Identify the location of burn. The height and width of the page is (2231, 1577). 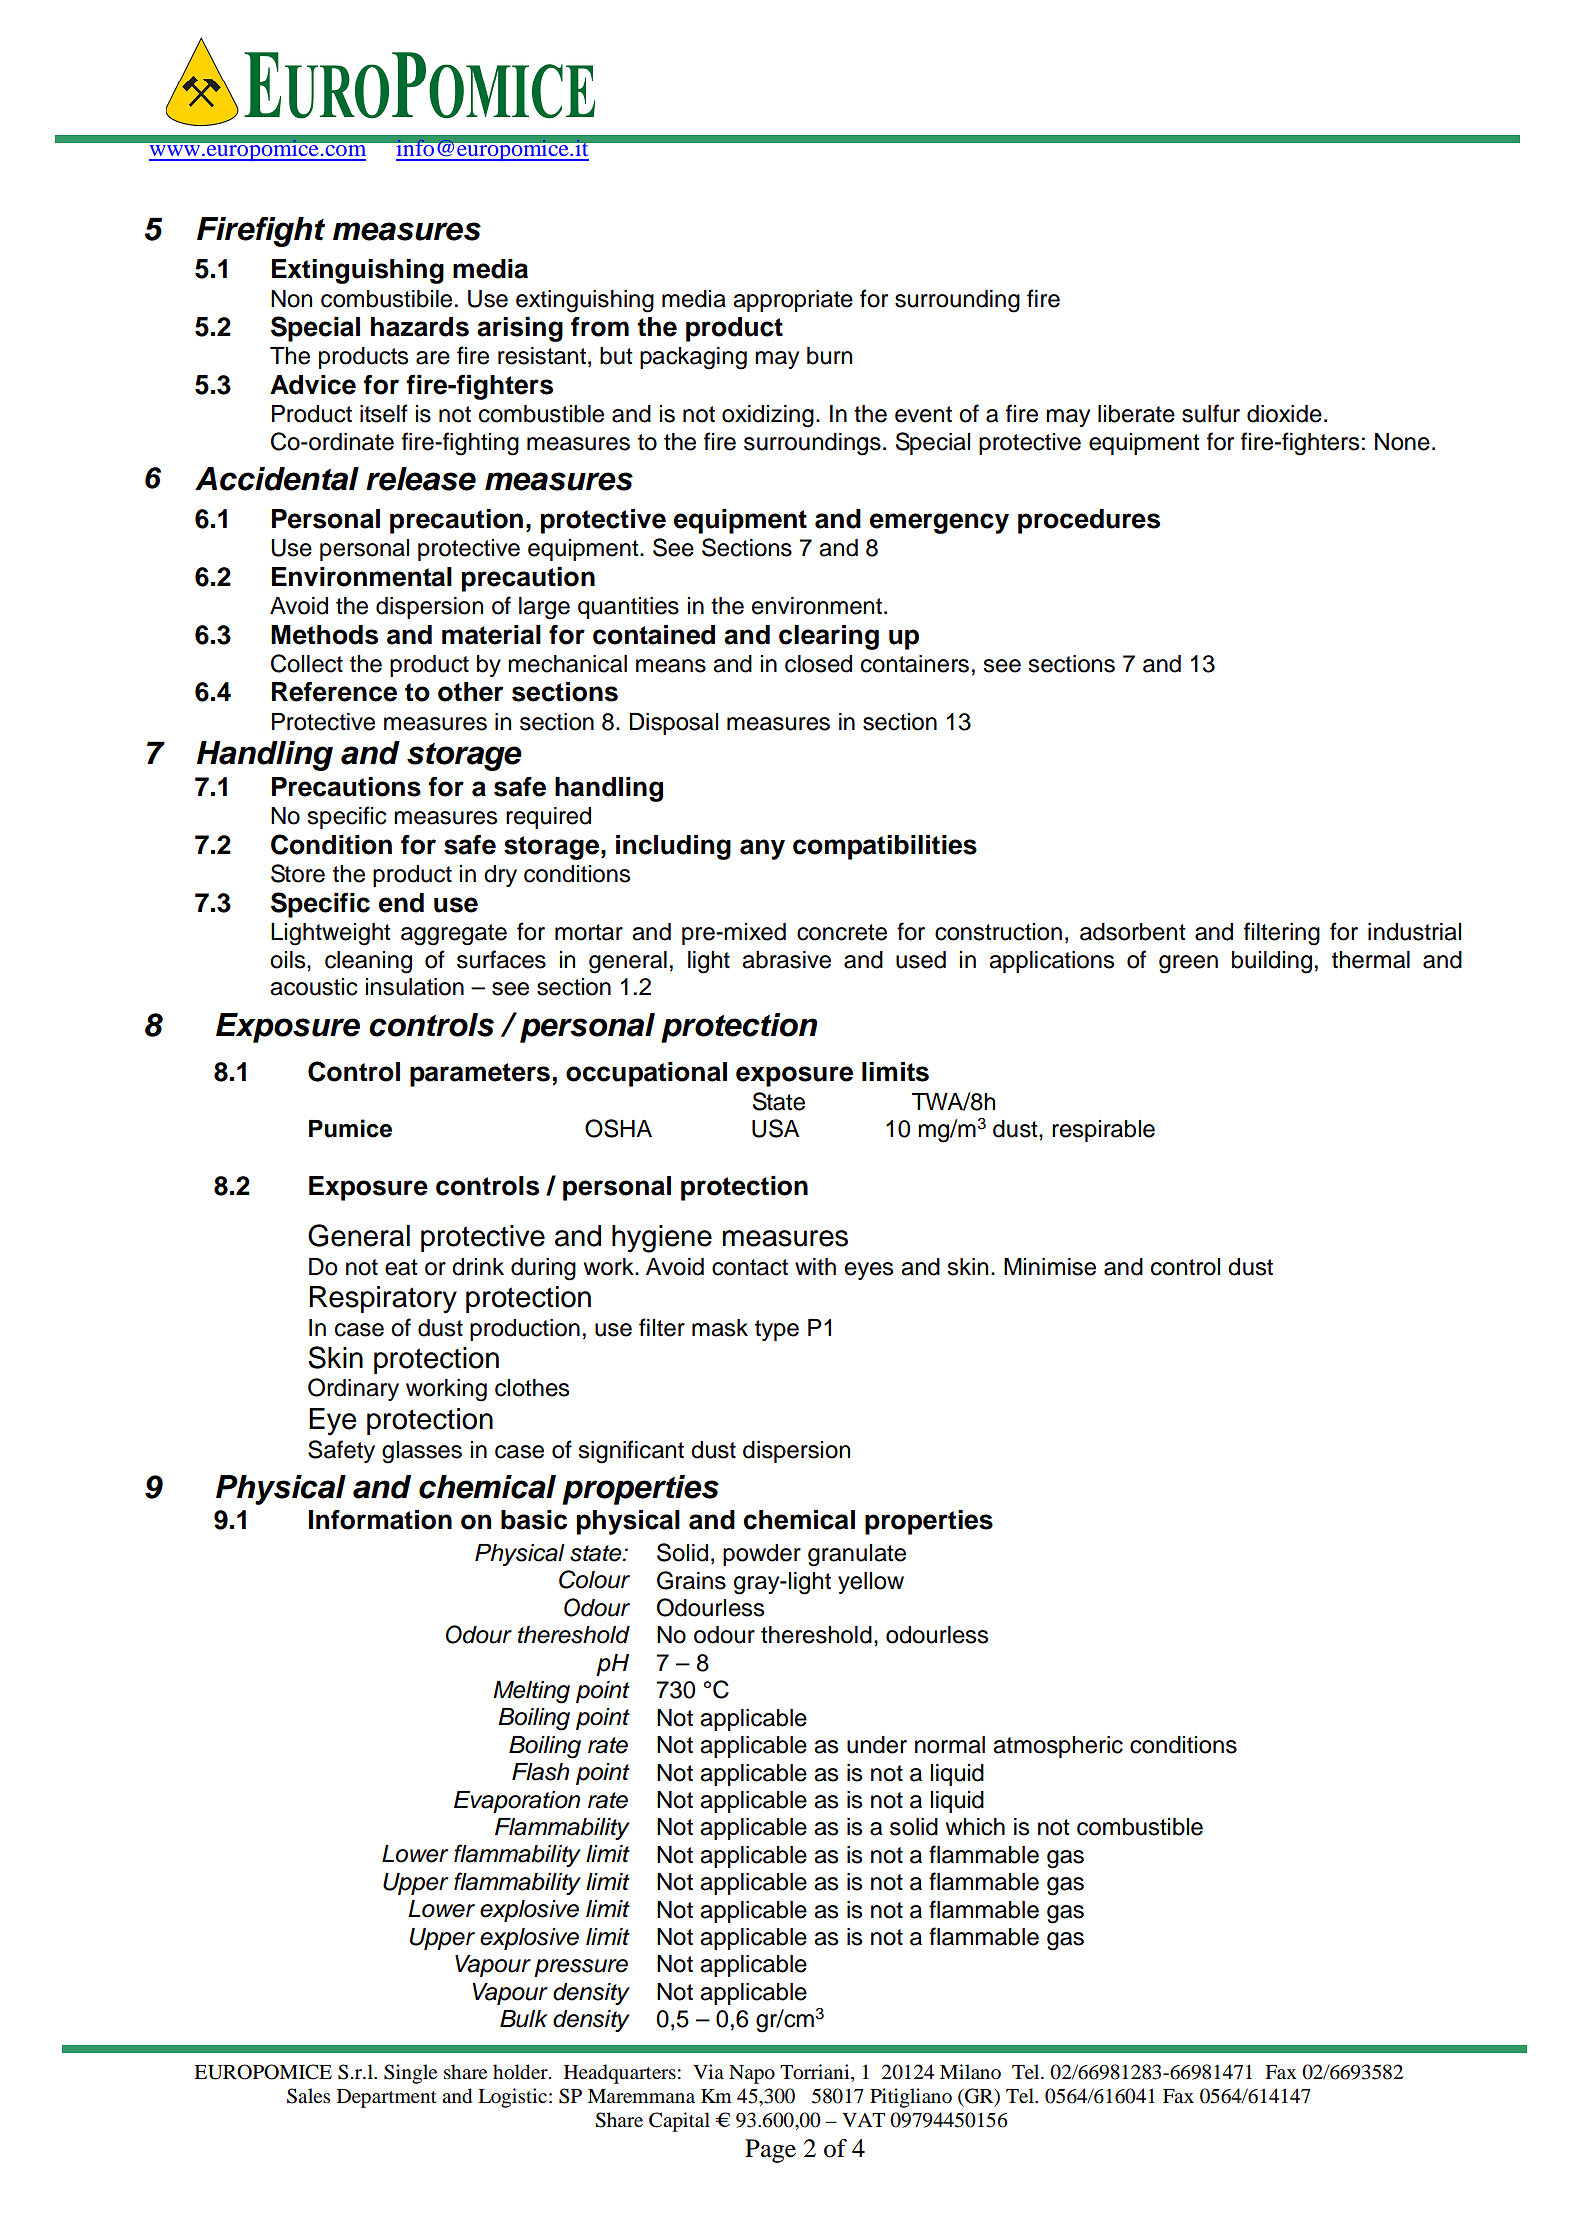
(829, 356).
